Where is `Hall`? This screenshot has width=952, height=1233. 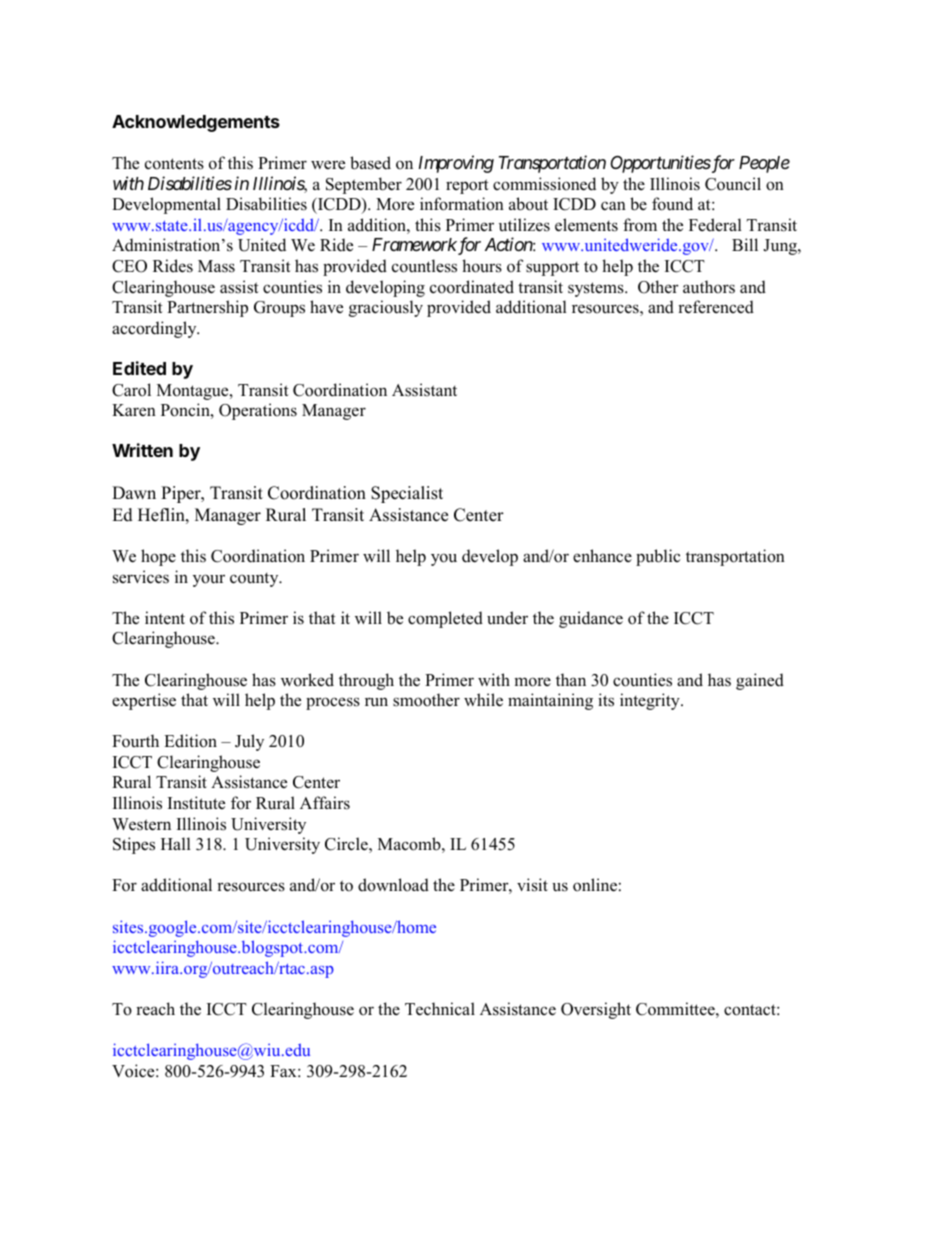
Hall is located at coordinates (176, 843).
